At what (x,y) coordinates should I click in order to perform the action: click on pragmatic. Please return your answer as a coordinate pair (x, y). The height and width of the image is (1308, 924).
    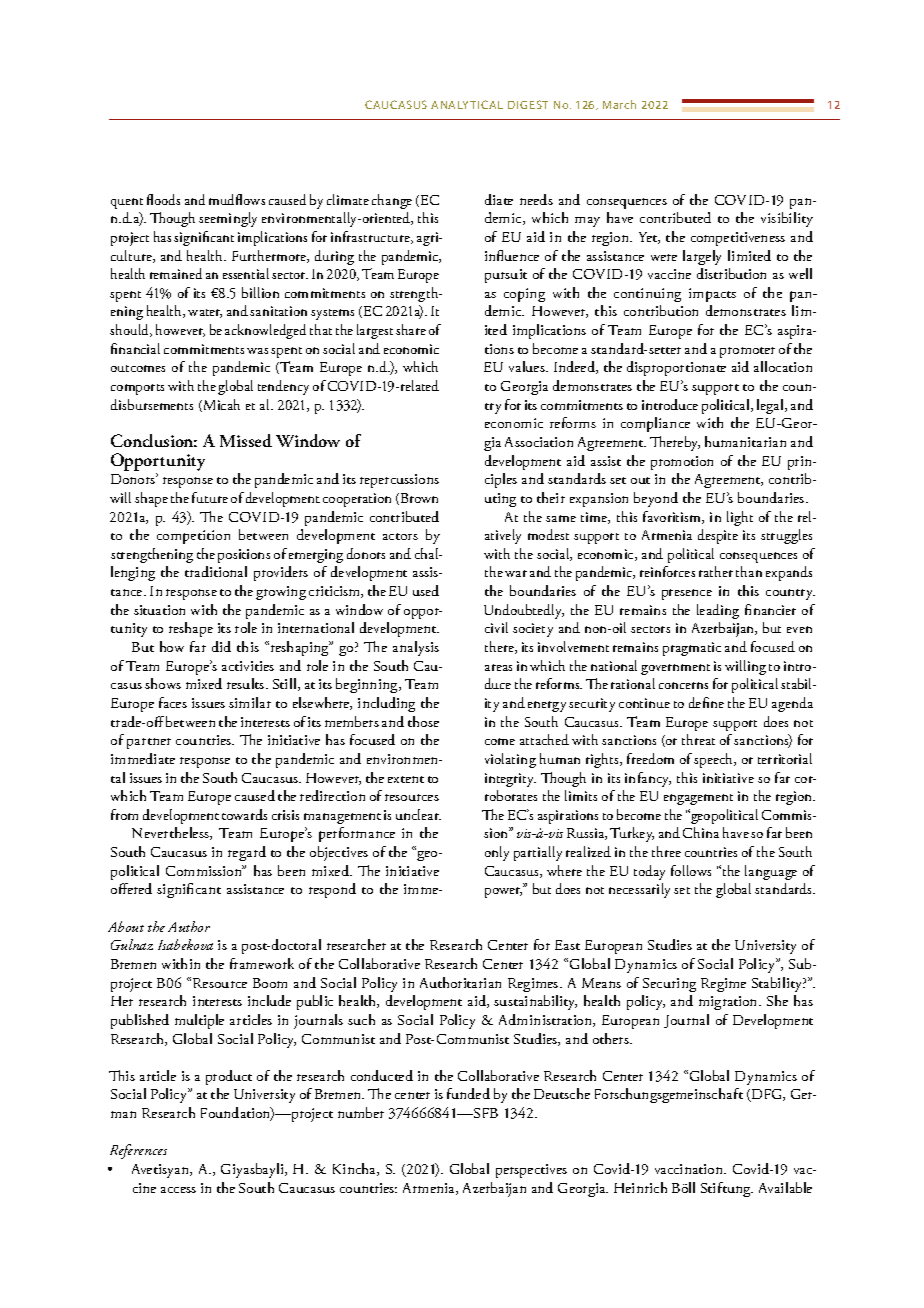
    Looking at the image, I should click on (692, 649).
